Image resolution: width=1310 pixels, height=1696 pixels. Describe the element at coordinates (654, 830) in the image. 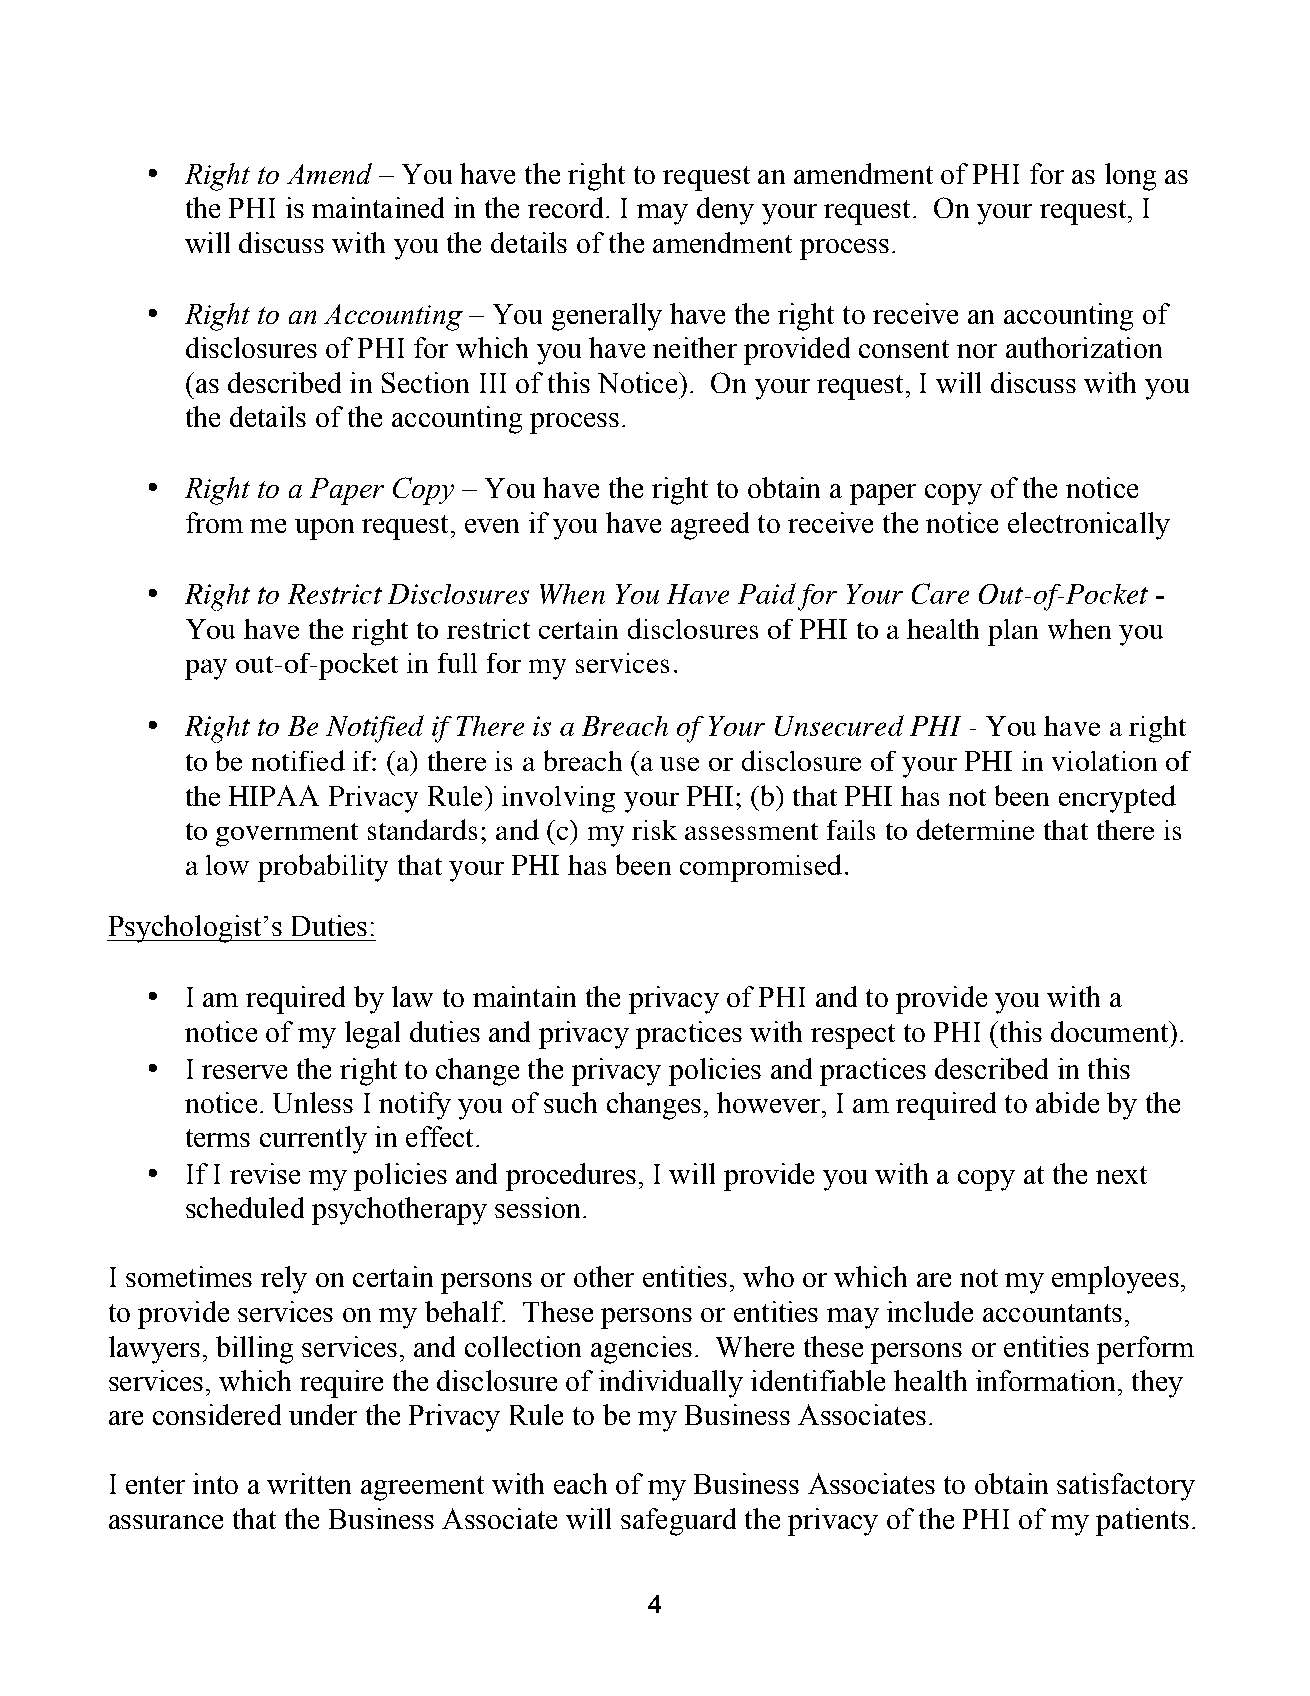

I see `risk` at that location.
